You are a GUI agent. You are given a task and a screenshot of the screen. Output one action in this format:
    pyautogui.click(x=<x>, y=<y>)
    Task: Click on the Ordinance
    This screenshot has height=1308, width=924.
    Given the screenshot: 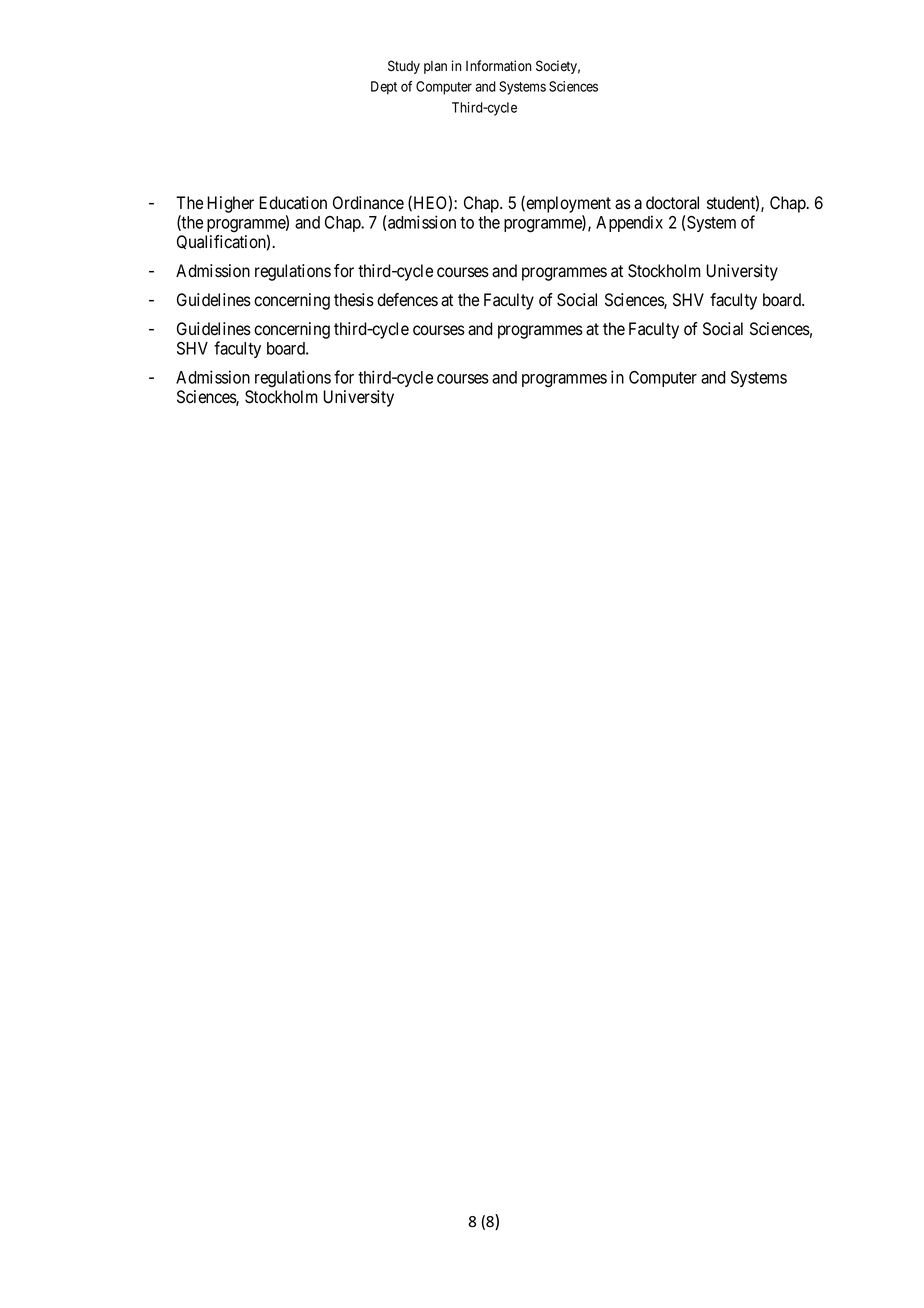 What is the action you would take?
    pyautogui.click(x=368, y=203)
